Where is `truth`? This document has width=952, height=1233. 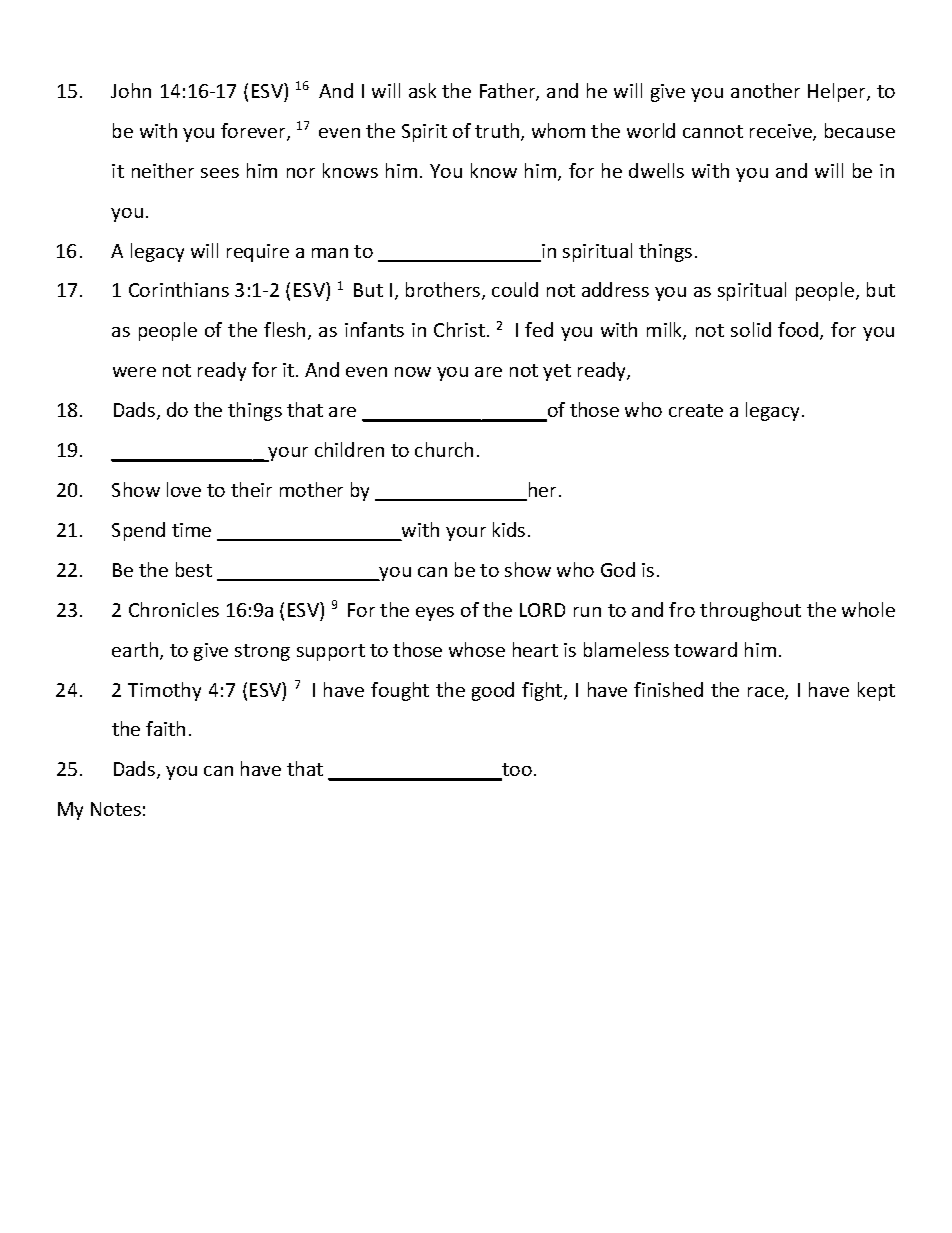 truth is located at coordinates (498, 132).
